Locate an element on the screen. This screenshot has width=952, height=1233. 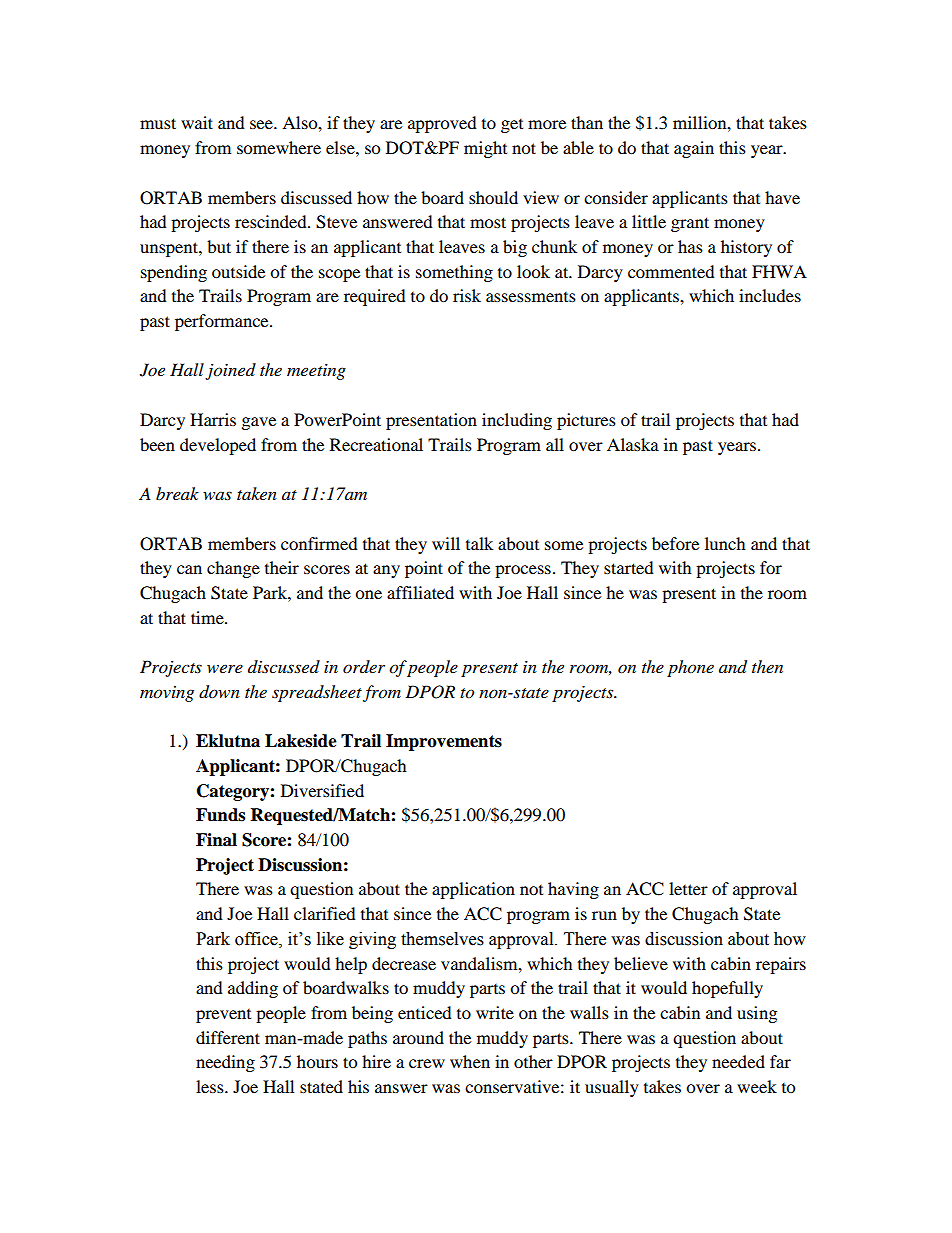
Alaska is located at coordinates (633, 444).
